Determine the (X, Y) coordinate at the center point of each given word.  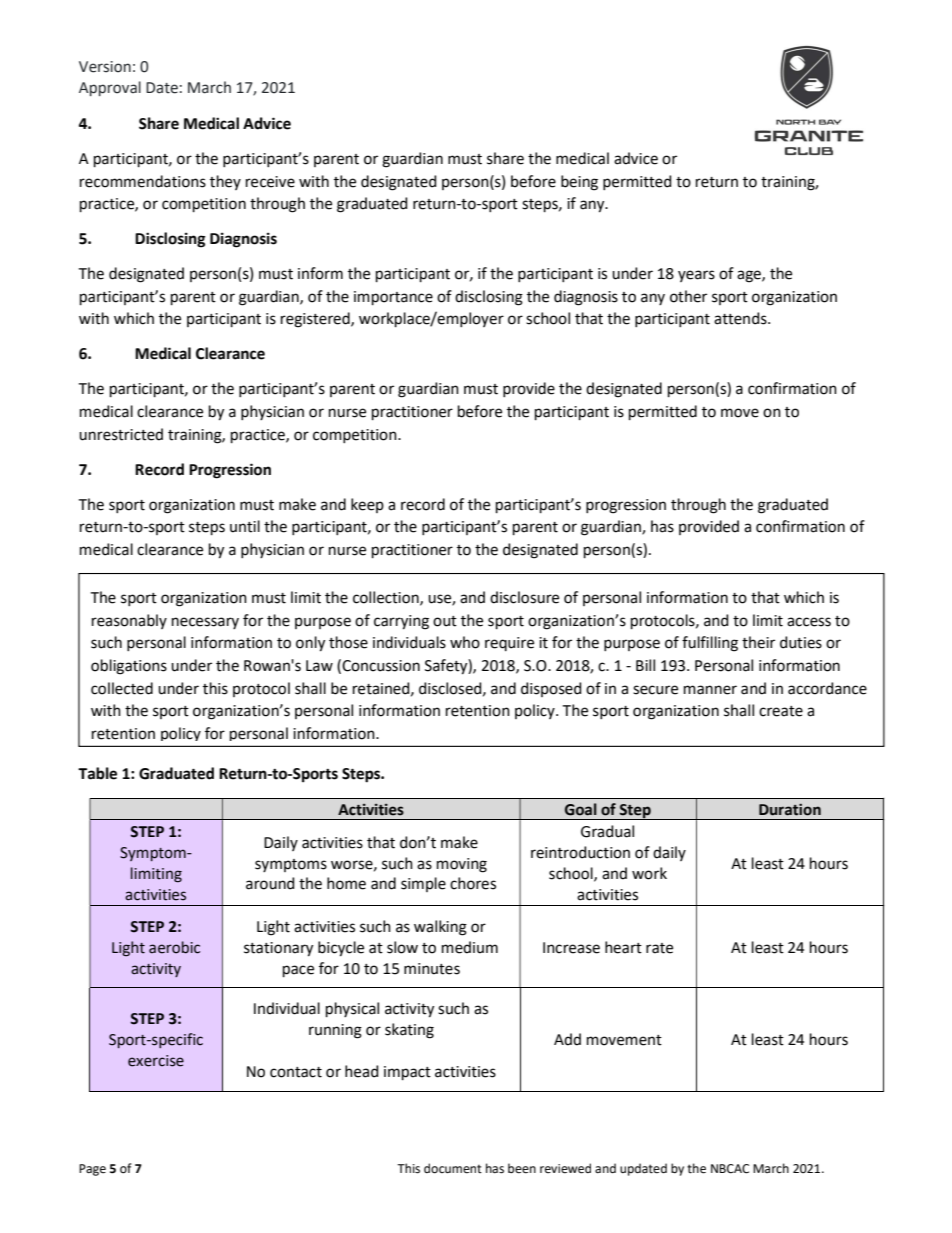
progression (626, 506)
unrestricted (121, 434)
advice (636, 158)
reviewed (565, 1168)
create (781, 711)
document (453, 1168)
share (505, 158)
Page (92, 1170)
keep (367, 505)
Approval (110, 88)
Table (97, 773)
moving (462, 865)
